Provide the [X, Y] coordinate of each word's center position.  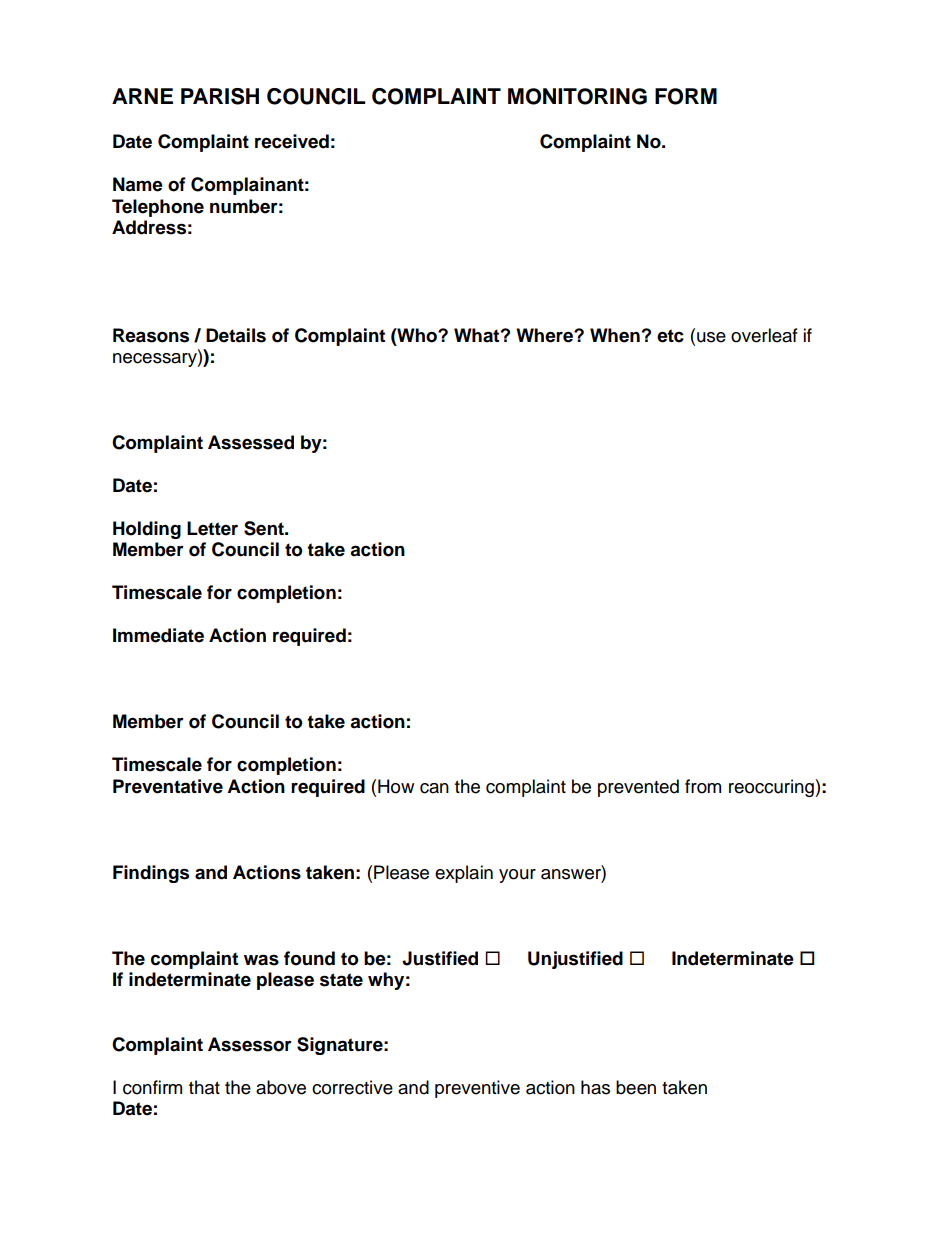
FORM [686, 96]
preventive [477, 1089]
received [292, 141]
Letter [212, 528]
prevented [638, 788]
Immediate [158, 635]
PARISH [220, 96]
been [636, 1087]
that [204, 1087]
